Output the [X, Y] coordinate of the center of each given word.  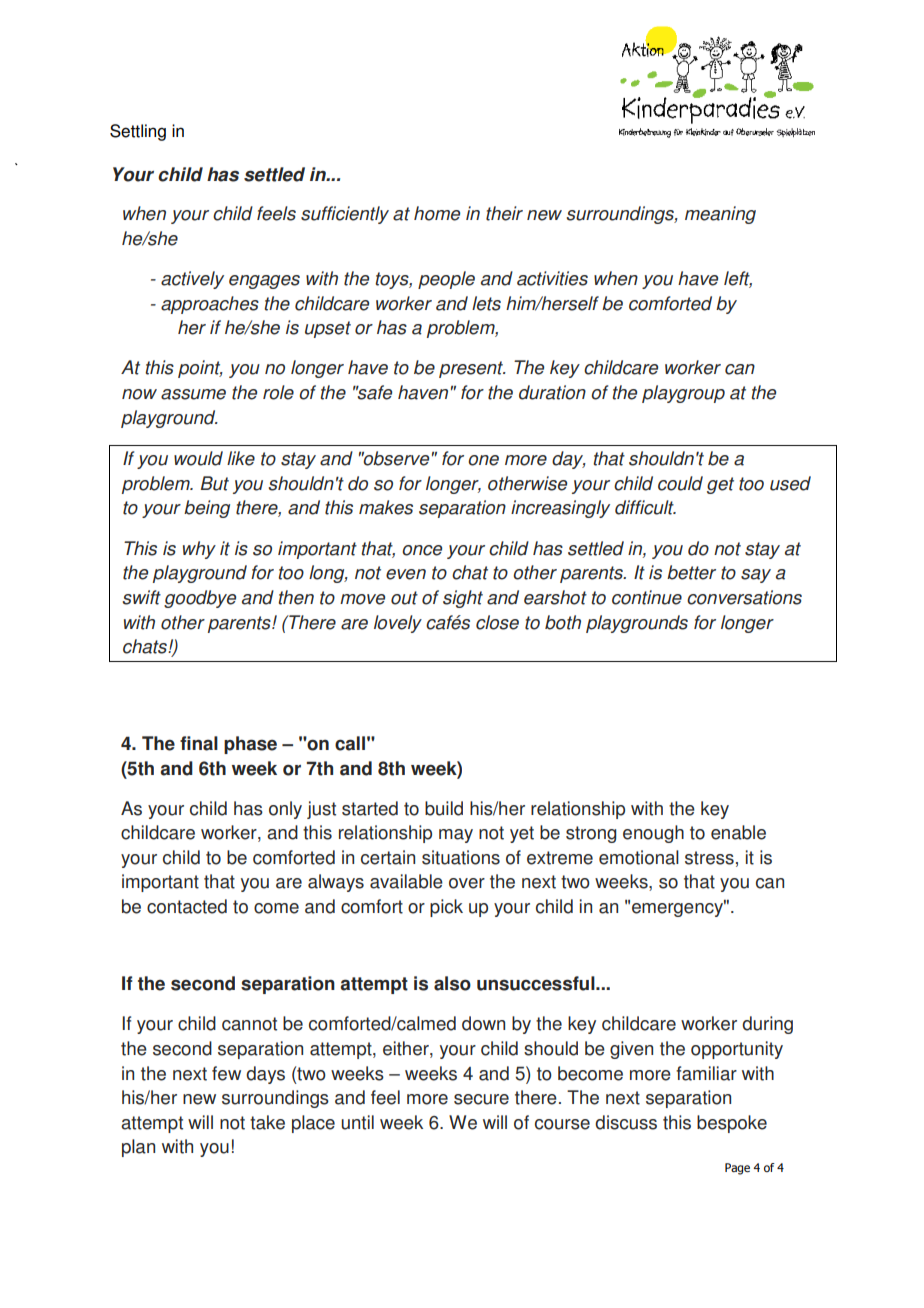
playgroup [683, 394]
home [437, 213]
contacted [187, 906]
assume [193, 394]
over [467, 883]
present [472, 369]
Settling [138, 132]
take [267, 1122]
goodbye [200, 599]
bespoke [732, 1124]
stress [709, 858]
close [497, 622]
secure [481, 1099]
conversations [744, 597]
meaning [720, 215]
